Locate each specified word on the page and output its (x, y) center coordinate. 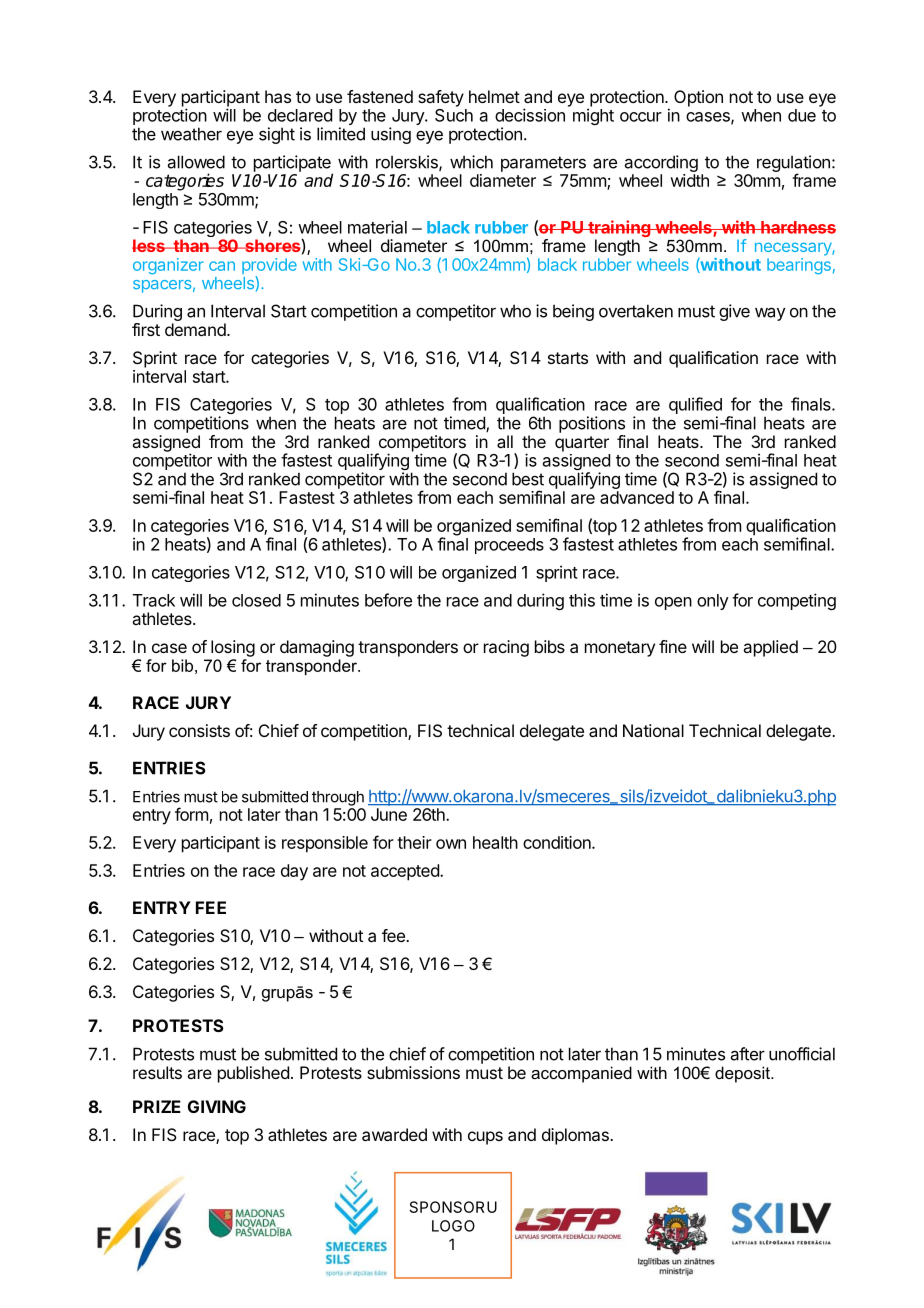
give (734, 312)
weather (191, 134)
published (253, 1074)
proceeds (509, 546)
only (713, 602)
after (748, 1054)
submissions (413, 1072)
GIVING (217, 1106)
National (653, 730)
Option (698, 98)
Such (454, 114)
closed (256, 600)
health (495, 842)
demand (195, 329)
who (515, 311)
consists (199, 730)
